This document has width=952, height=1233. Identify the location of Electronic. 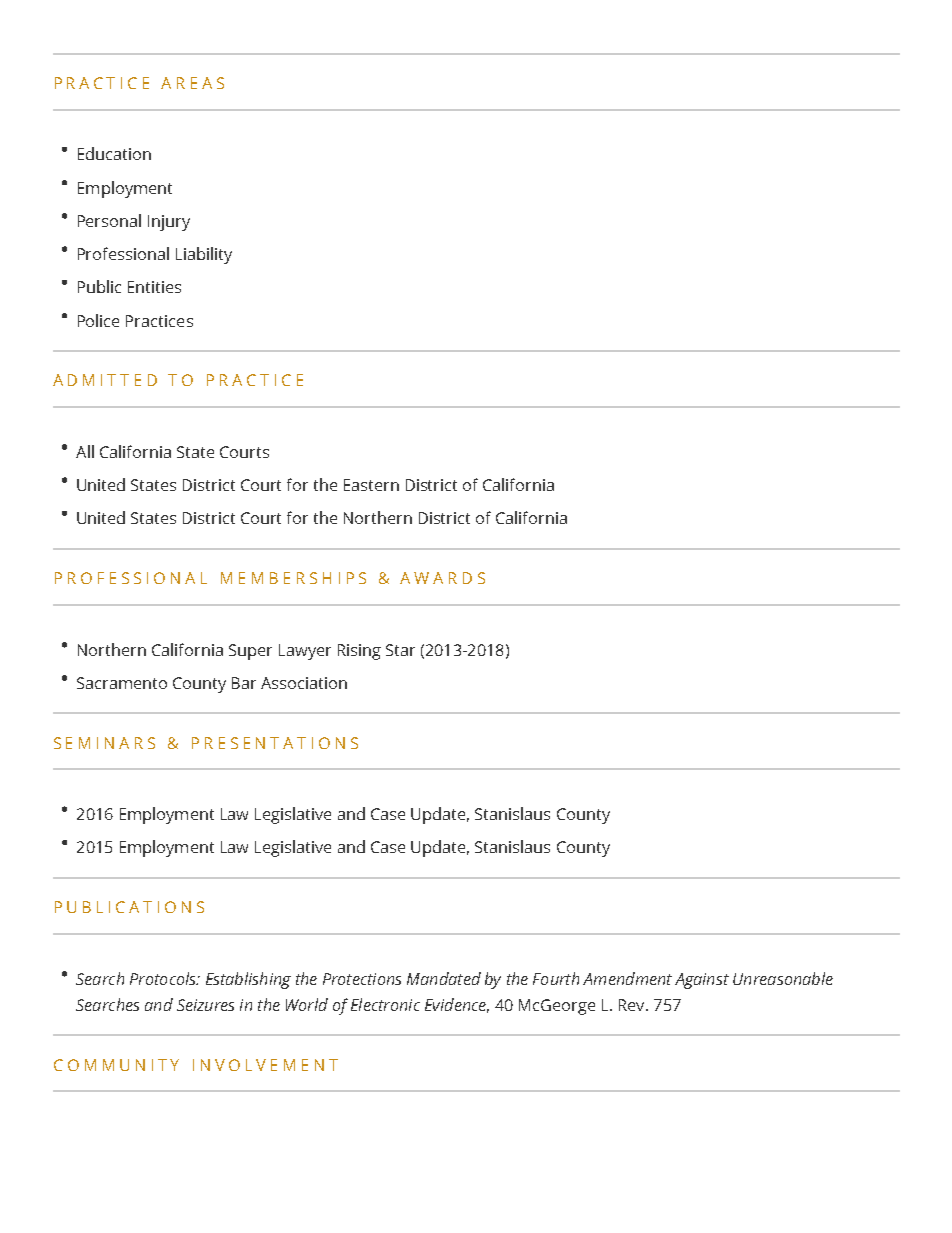
(385, 1004).
